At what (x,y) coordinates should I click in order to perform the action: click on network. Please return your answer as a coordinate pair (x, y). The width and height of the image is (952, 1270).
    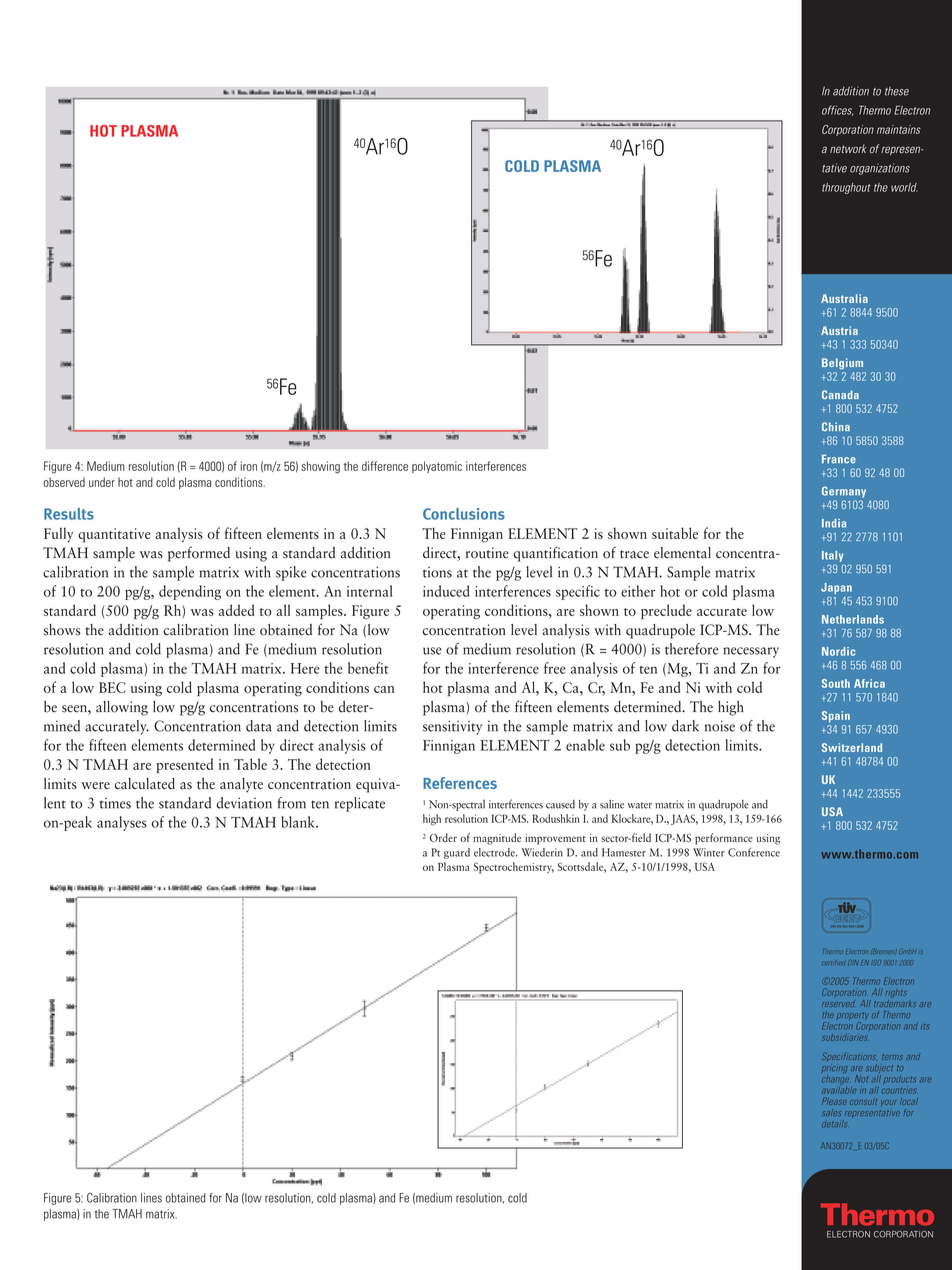
    Looking at the image, I should click on (848, 148).
